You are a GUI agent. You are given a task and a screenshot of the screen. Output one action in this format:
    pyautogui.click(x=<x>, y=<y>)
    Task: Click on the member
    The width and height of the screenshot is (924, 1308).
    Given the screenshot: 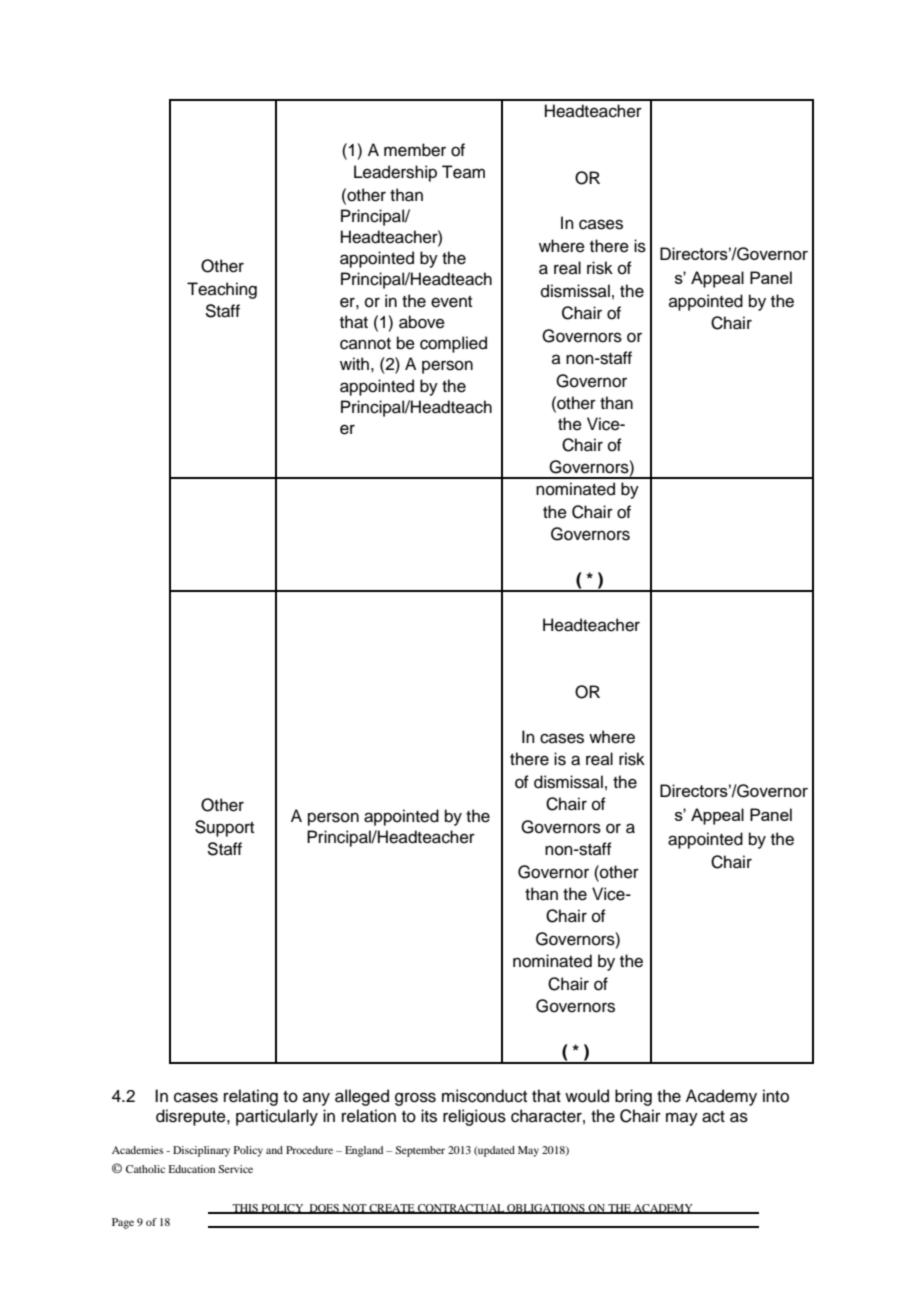 What is the action you would take?
    pyautogui.click(x=415, y=150)
